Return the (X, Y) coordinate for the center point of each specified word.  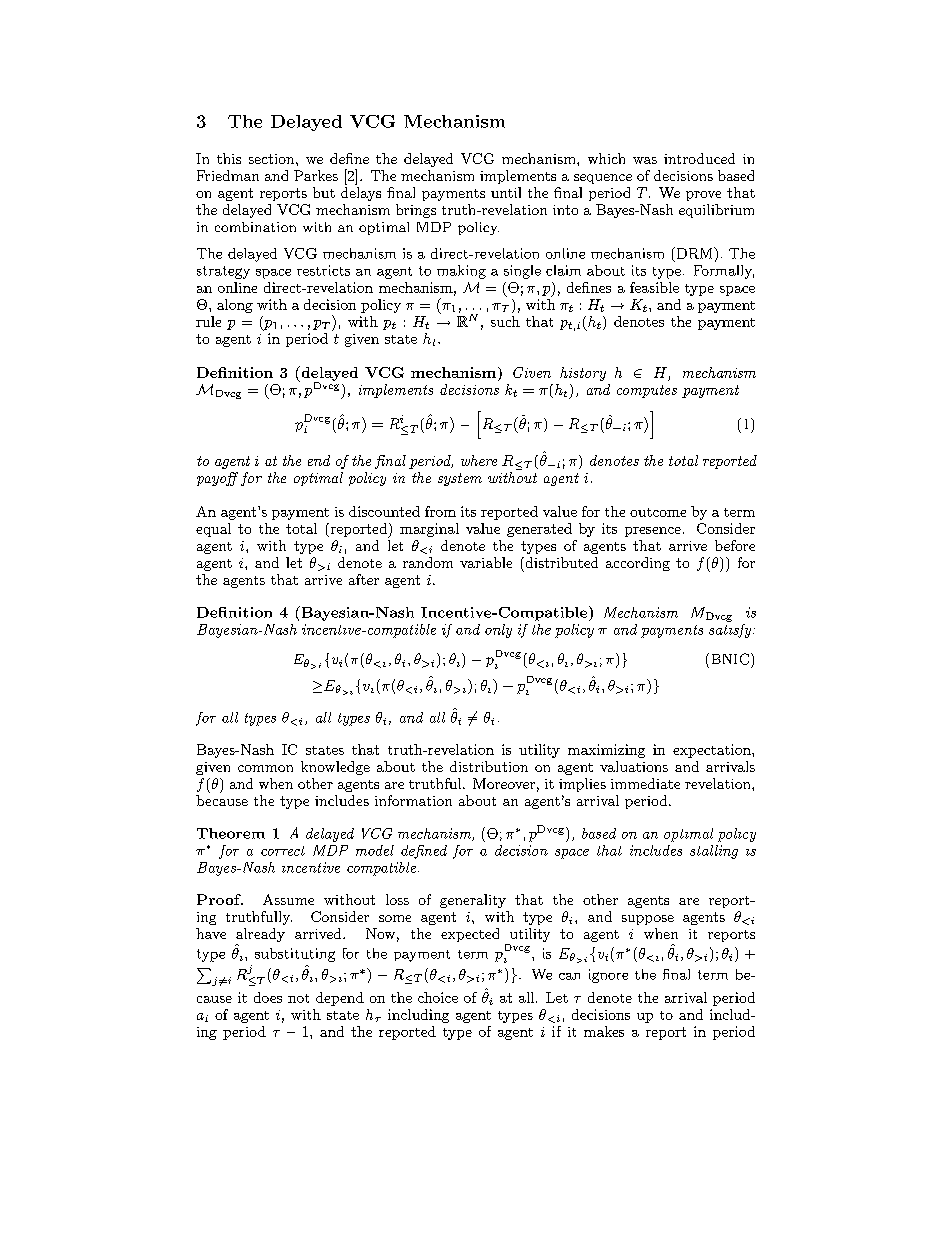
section (273, 159)
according (638, 564)
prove (703, 196)
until (506, 192)
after (364, 579)
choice (438, 997)
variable (486, 562)
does (268, 997)
